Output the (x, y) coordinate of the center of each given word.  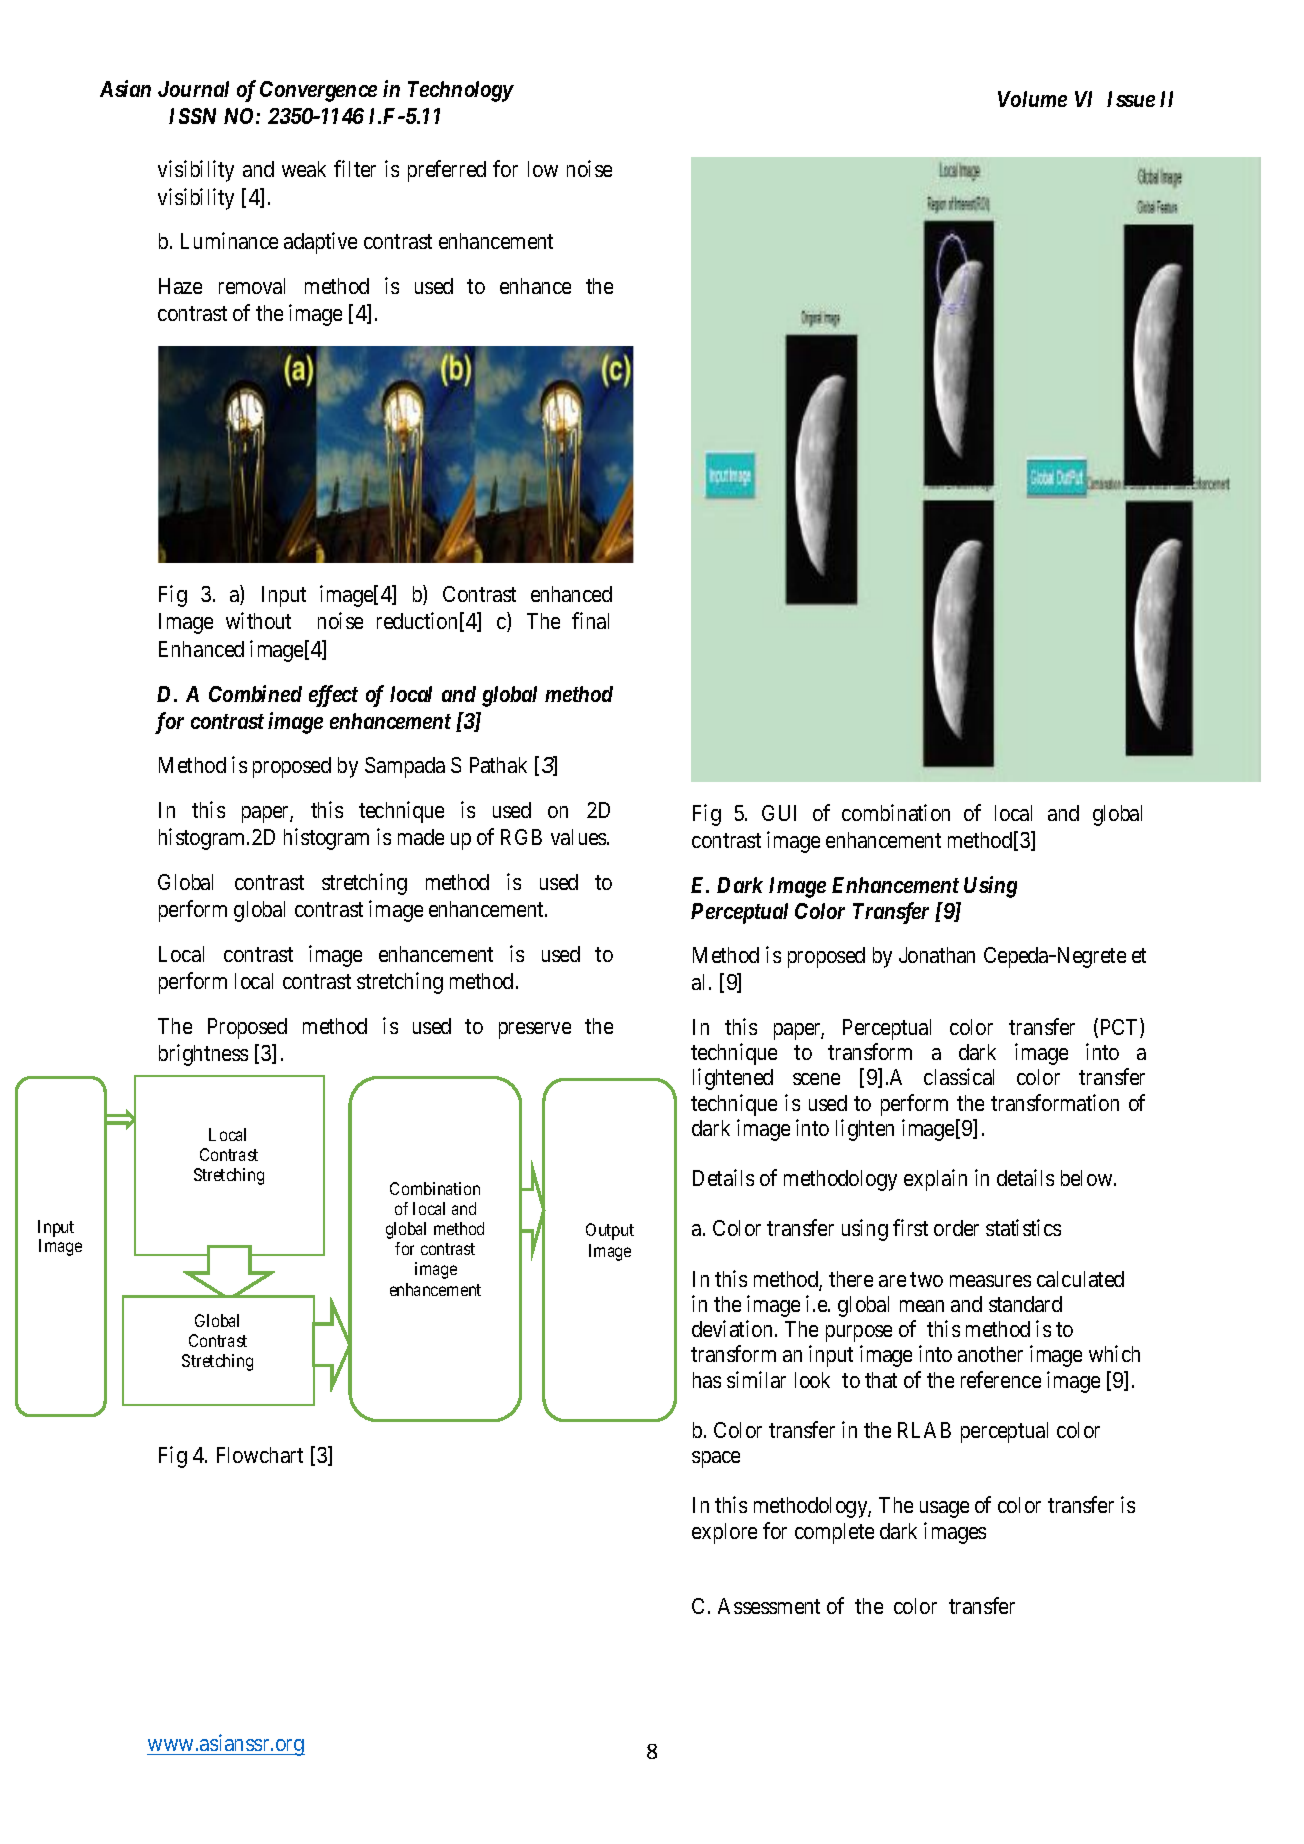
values (579, 837)
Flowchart (260, 1455)
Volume (1032, 99)
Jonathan (937, 955)
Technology (461, 91)
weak (304, 169)
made (421, 837)
